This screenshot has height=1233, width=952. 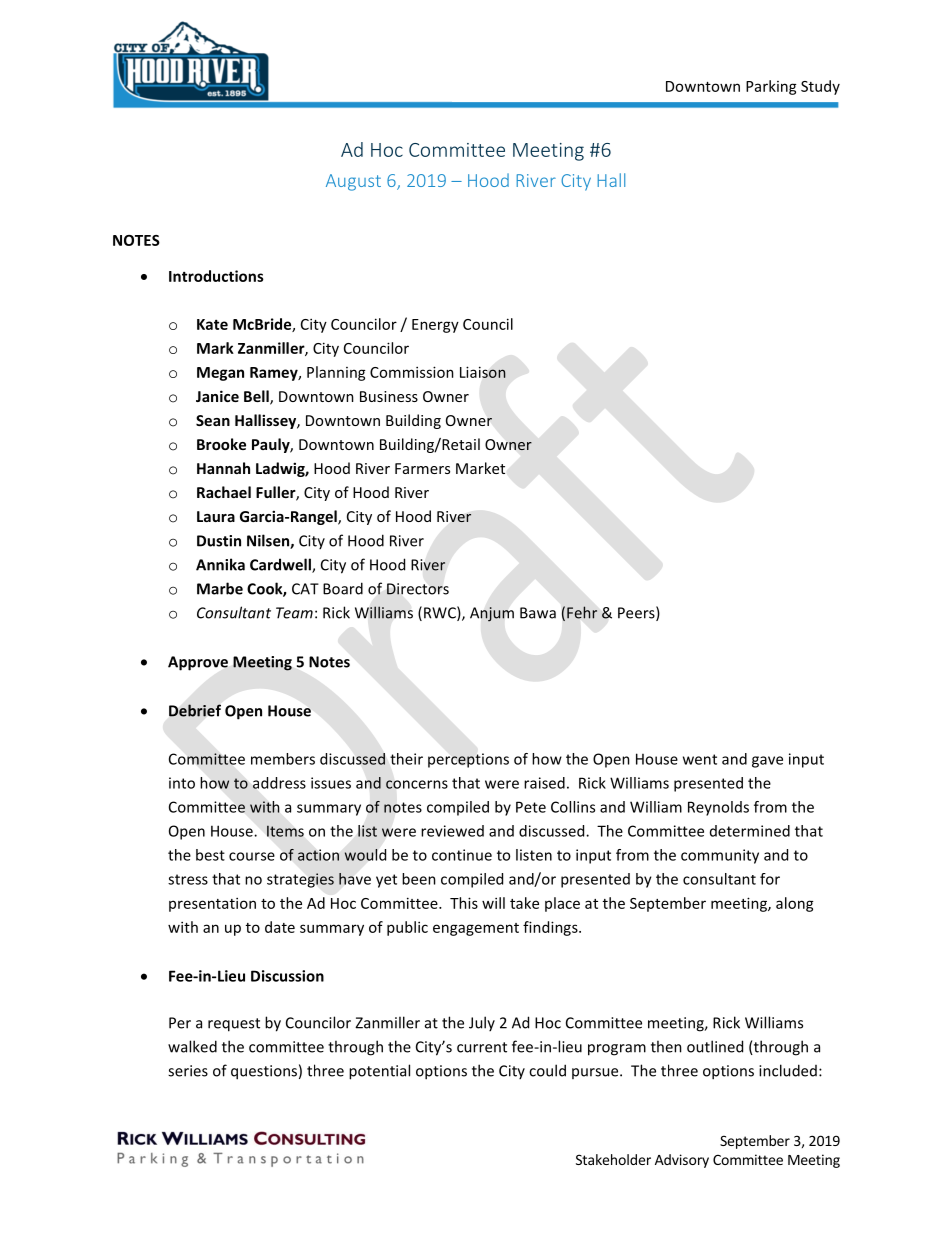 What do you see at coordinates (771, 87) in the screenshot?
I see `Parking` at bounding box center [771, 87].
